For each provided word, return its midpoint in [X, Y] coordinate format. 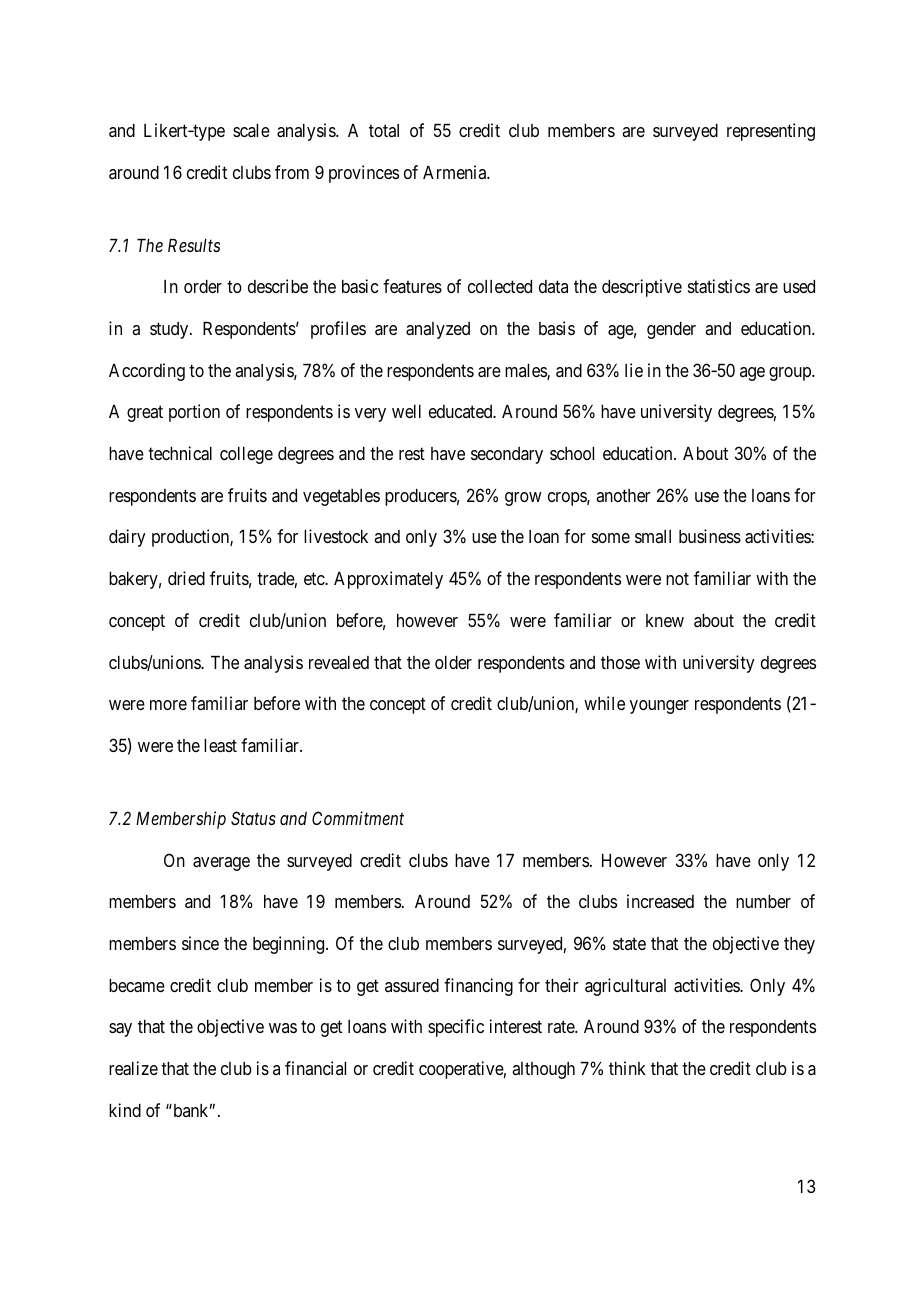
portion [194, 413]
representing [771, 132]
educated [462, 411]
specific [456, 1028]
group [791, 374]
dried [186, 578]
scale [251, 130]
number [763, 901]
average [221, 864]
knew [665, 620]
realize [133, 1068]
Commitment [358, 818]
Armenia [456, 172]
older [453, 662]
